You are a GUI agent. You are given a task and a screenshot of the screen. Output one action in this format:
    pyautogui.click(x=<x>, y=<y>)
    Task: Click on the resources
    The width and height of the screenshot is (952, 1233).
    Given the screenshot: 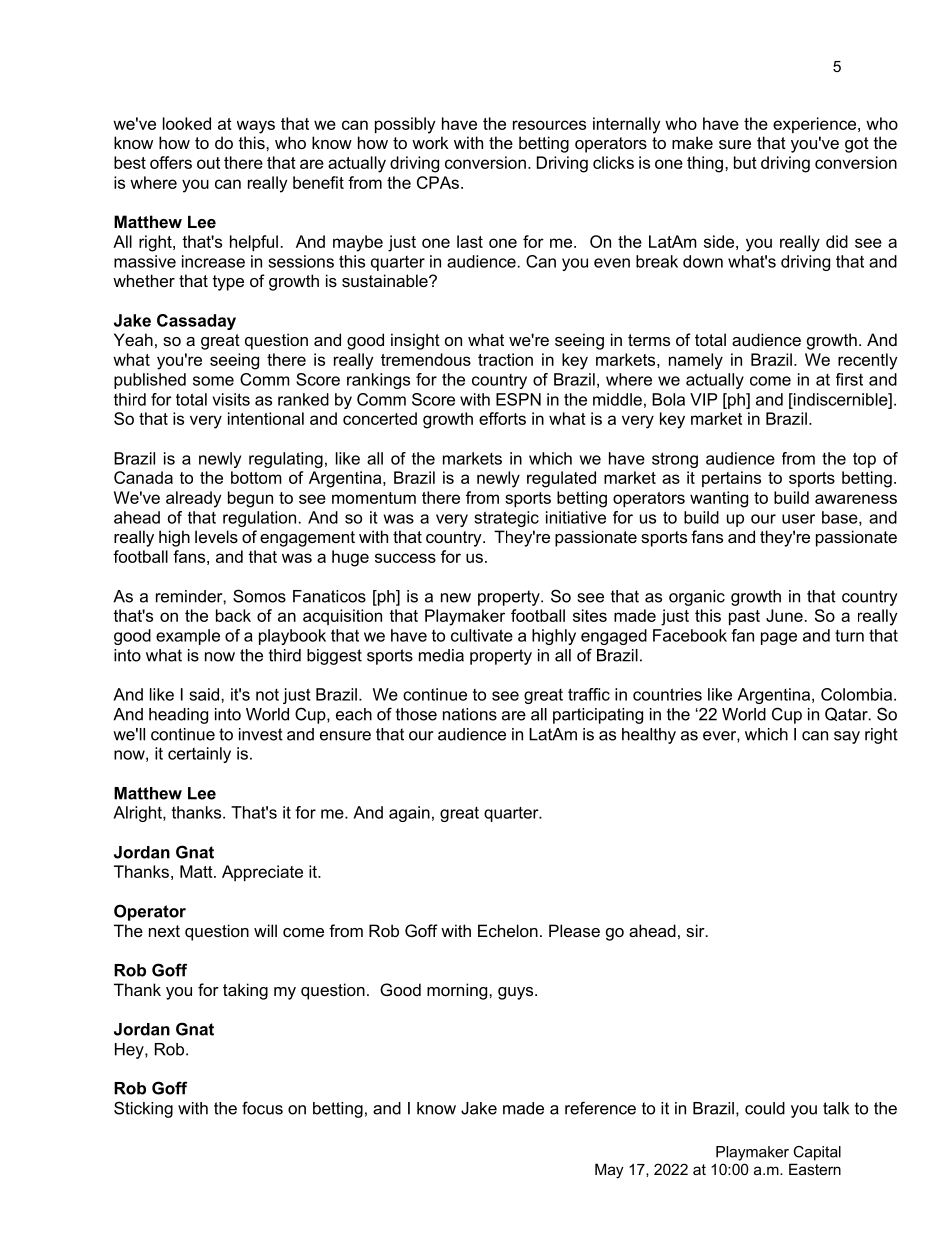 What is the action you would take?
    pyautogui.click(x=549, y=125)
